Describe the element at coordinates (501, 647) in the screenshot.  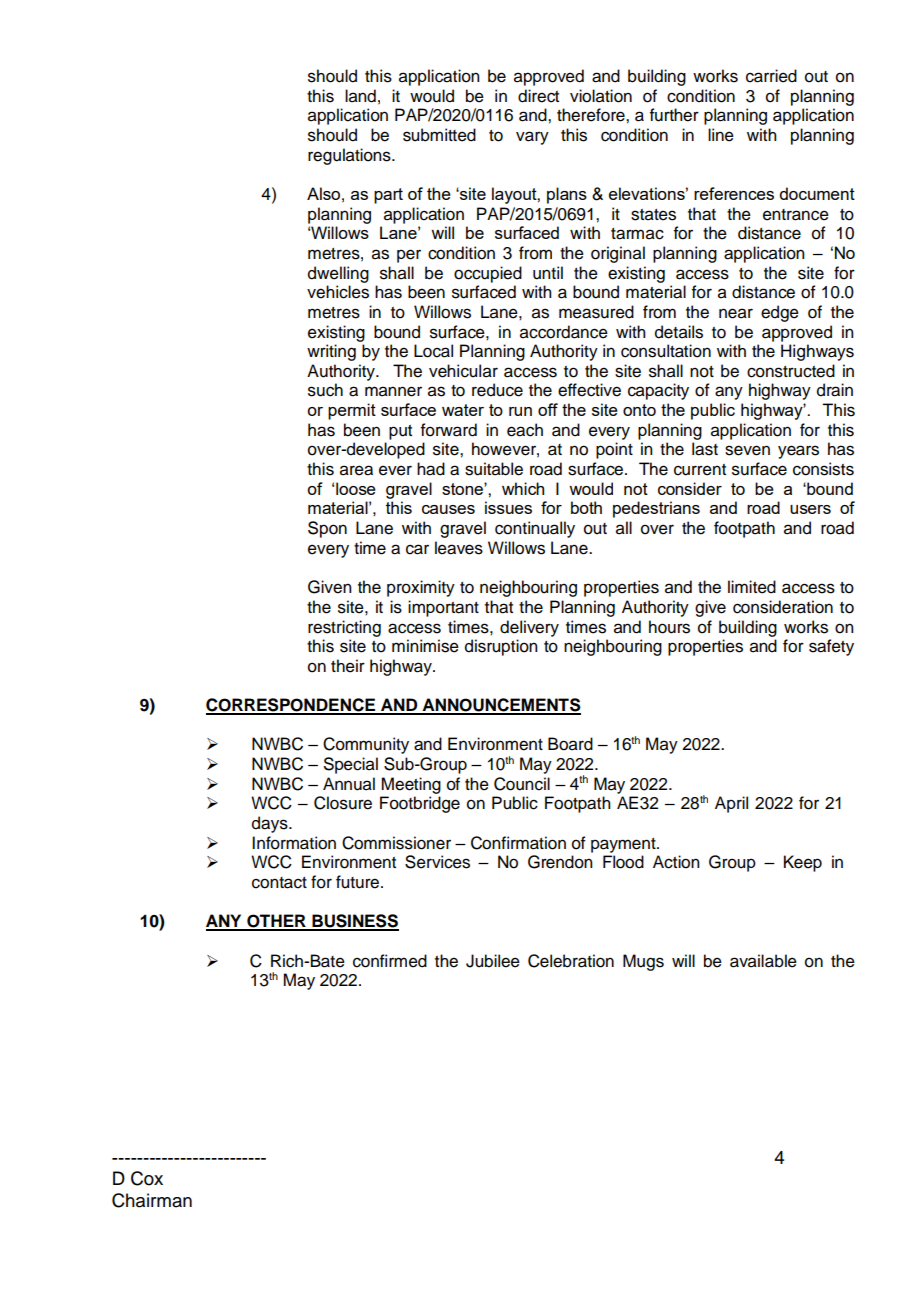
I see `disruption` at that location.
